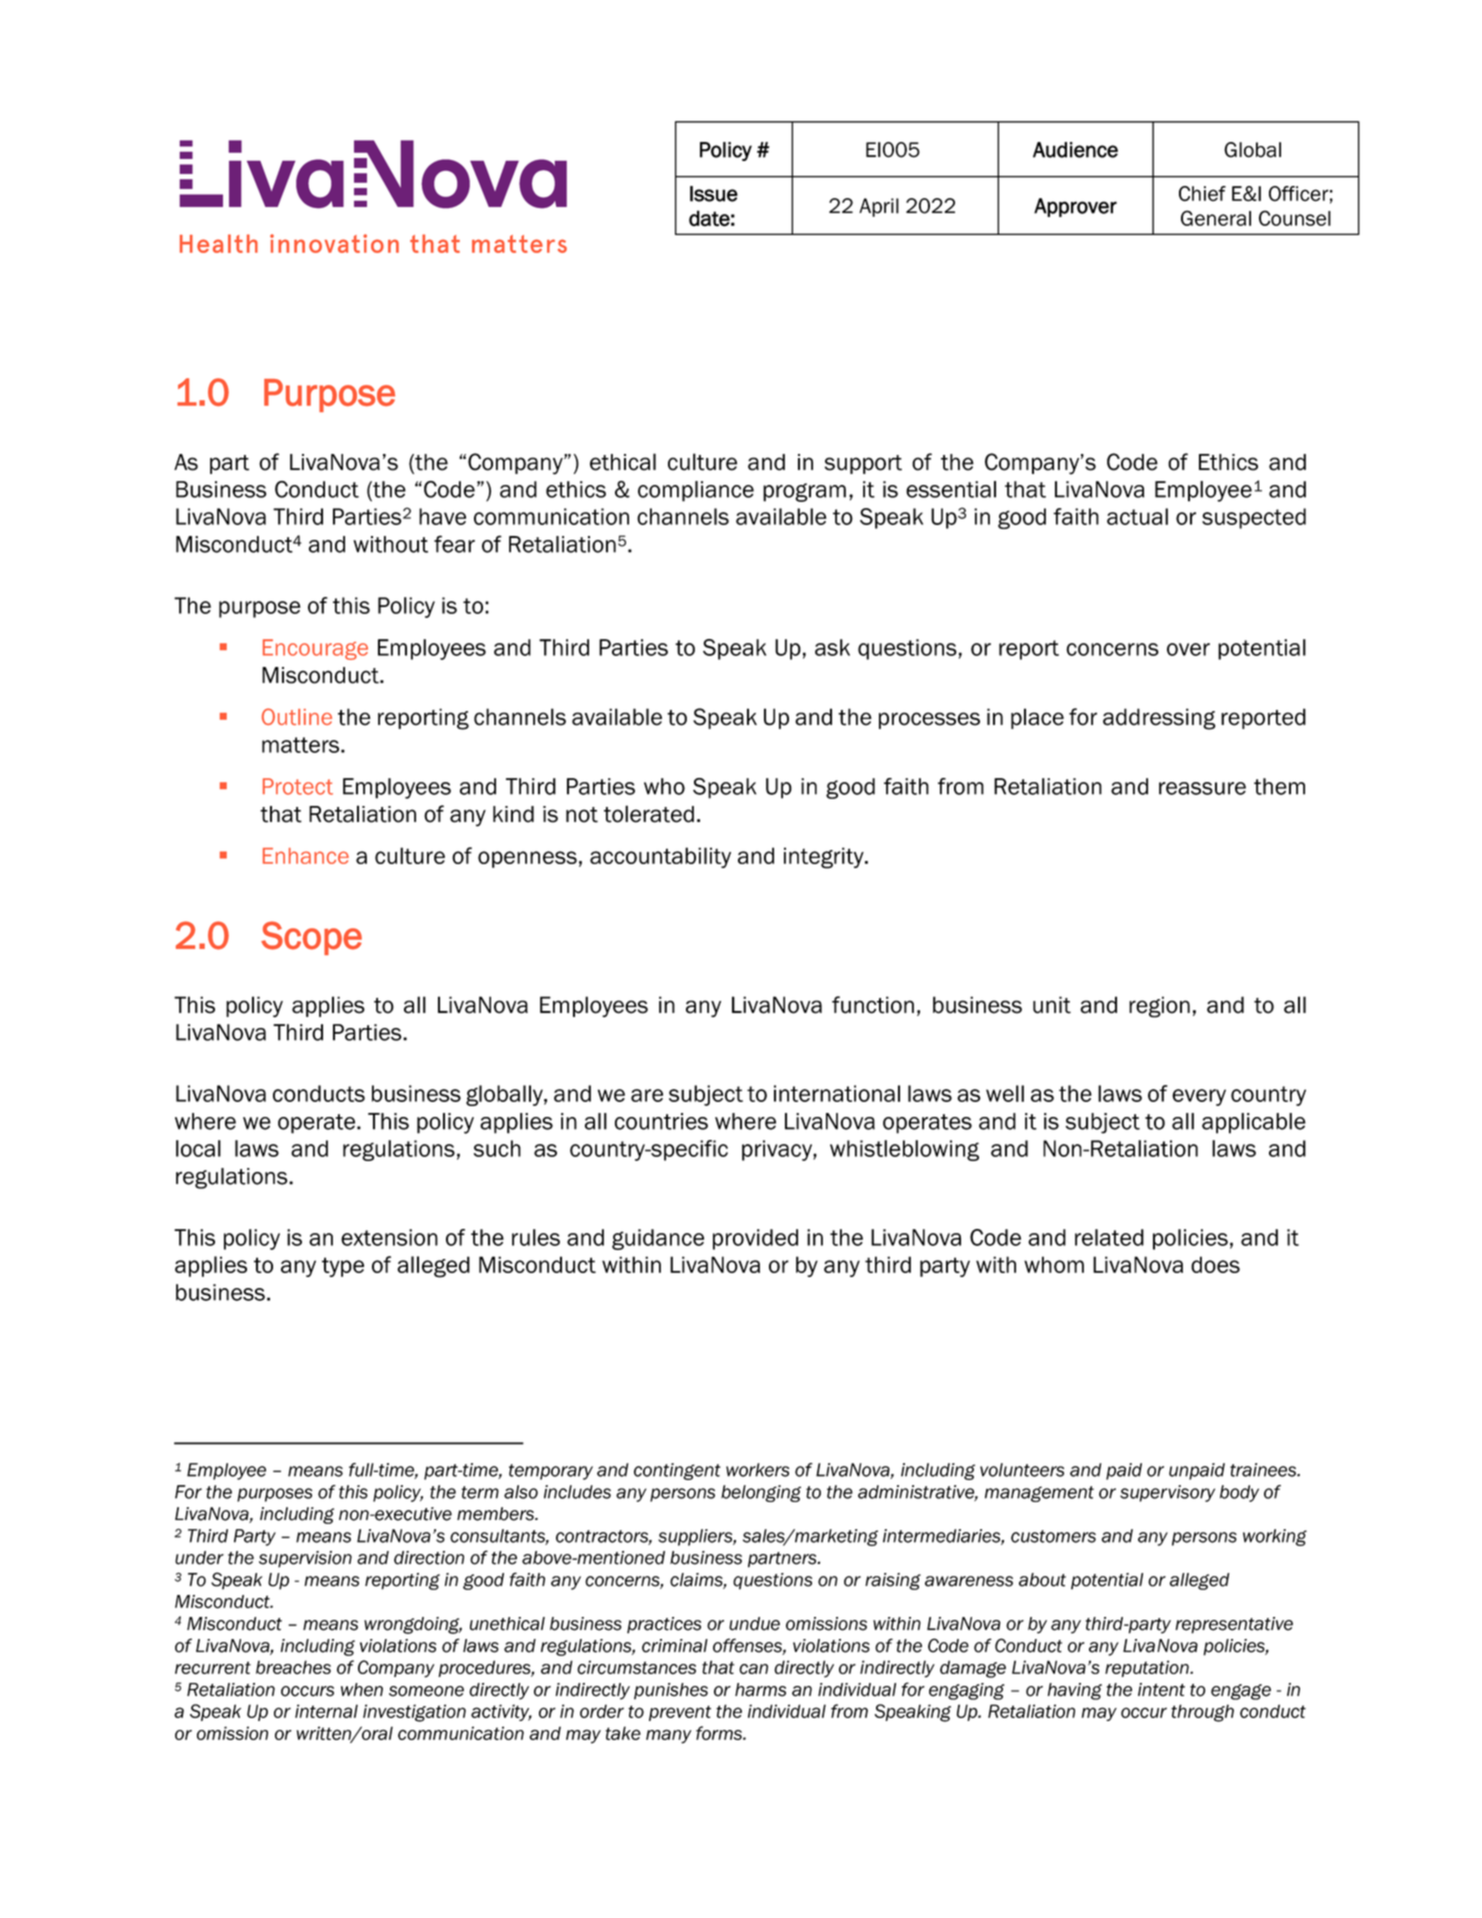 The height and width of the screenshot is (1918, 1482). What do you see at coordinates (649, 814) in the screenshot?
I see `tolerated` at bounding box center [649, 814].
